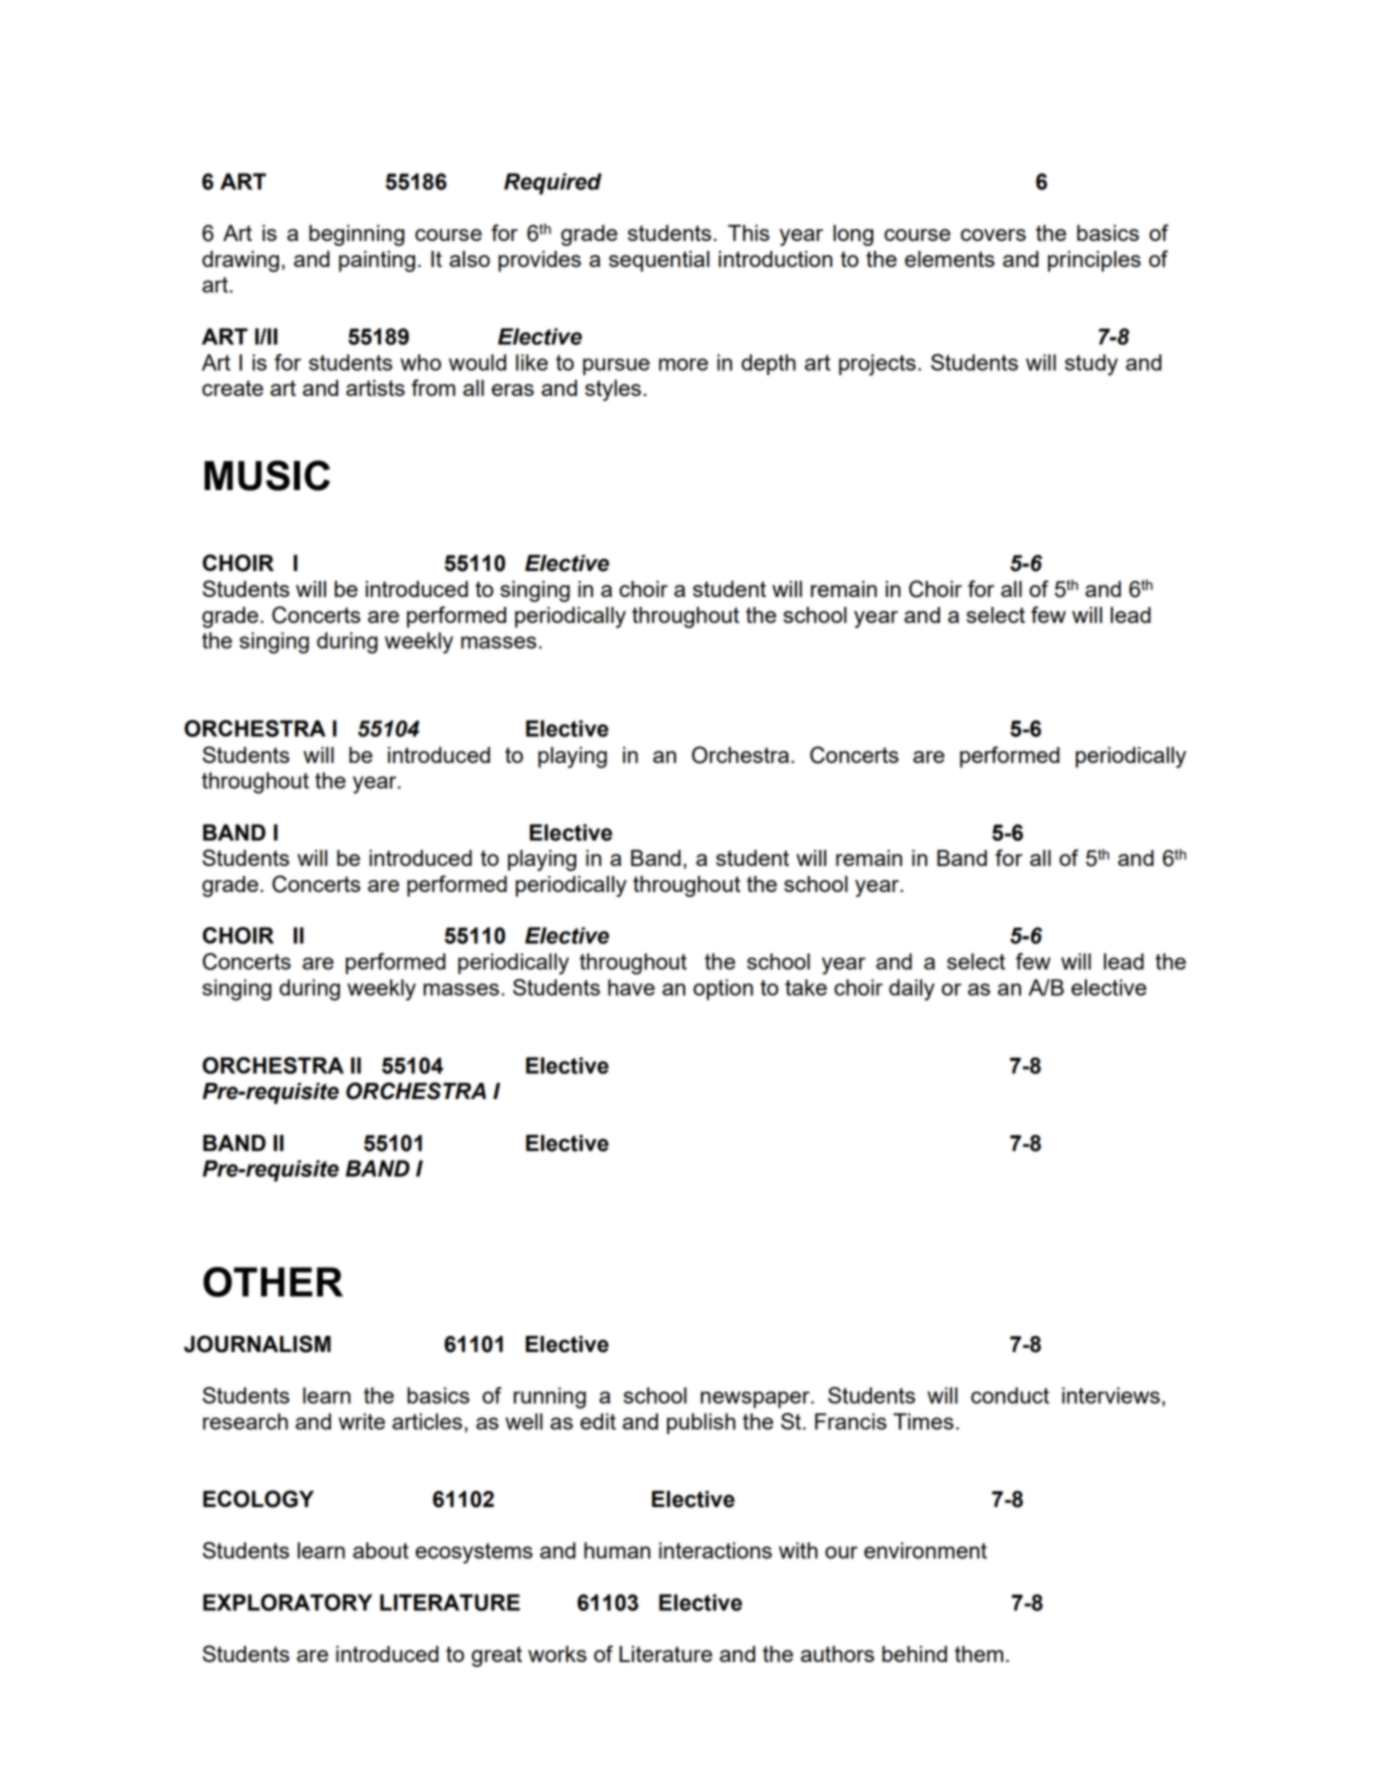 The image size is (1373, 1777). What do you see at coordinates (273, 1282) in the screenshot?
I see `OTHER` at bounding box center [273, 1282].
